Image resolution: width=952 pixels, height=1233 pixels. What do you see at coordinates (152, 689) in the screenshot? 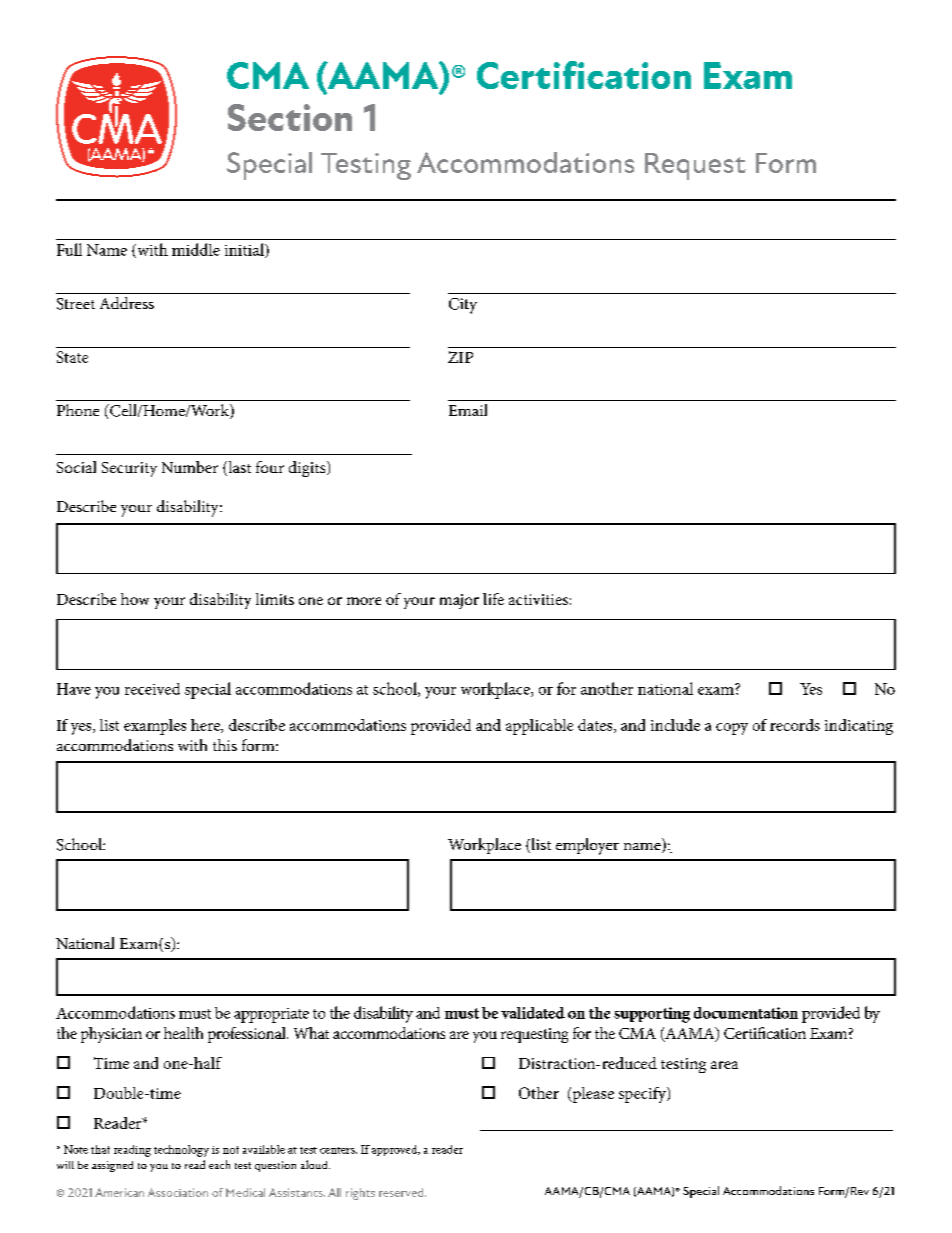
I see `received` at bounding box center [152, 689].
